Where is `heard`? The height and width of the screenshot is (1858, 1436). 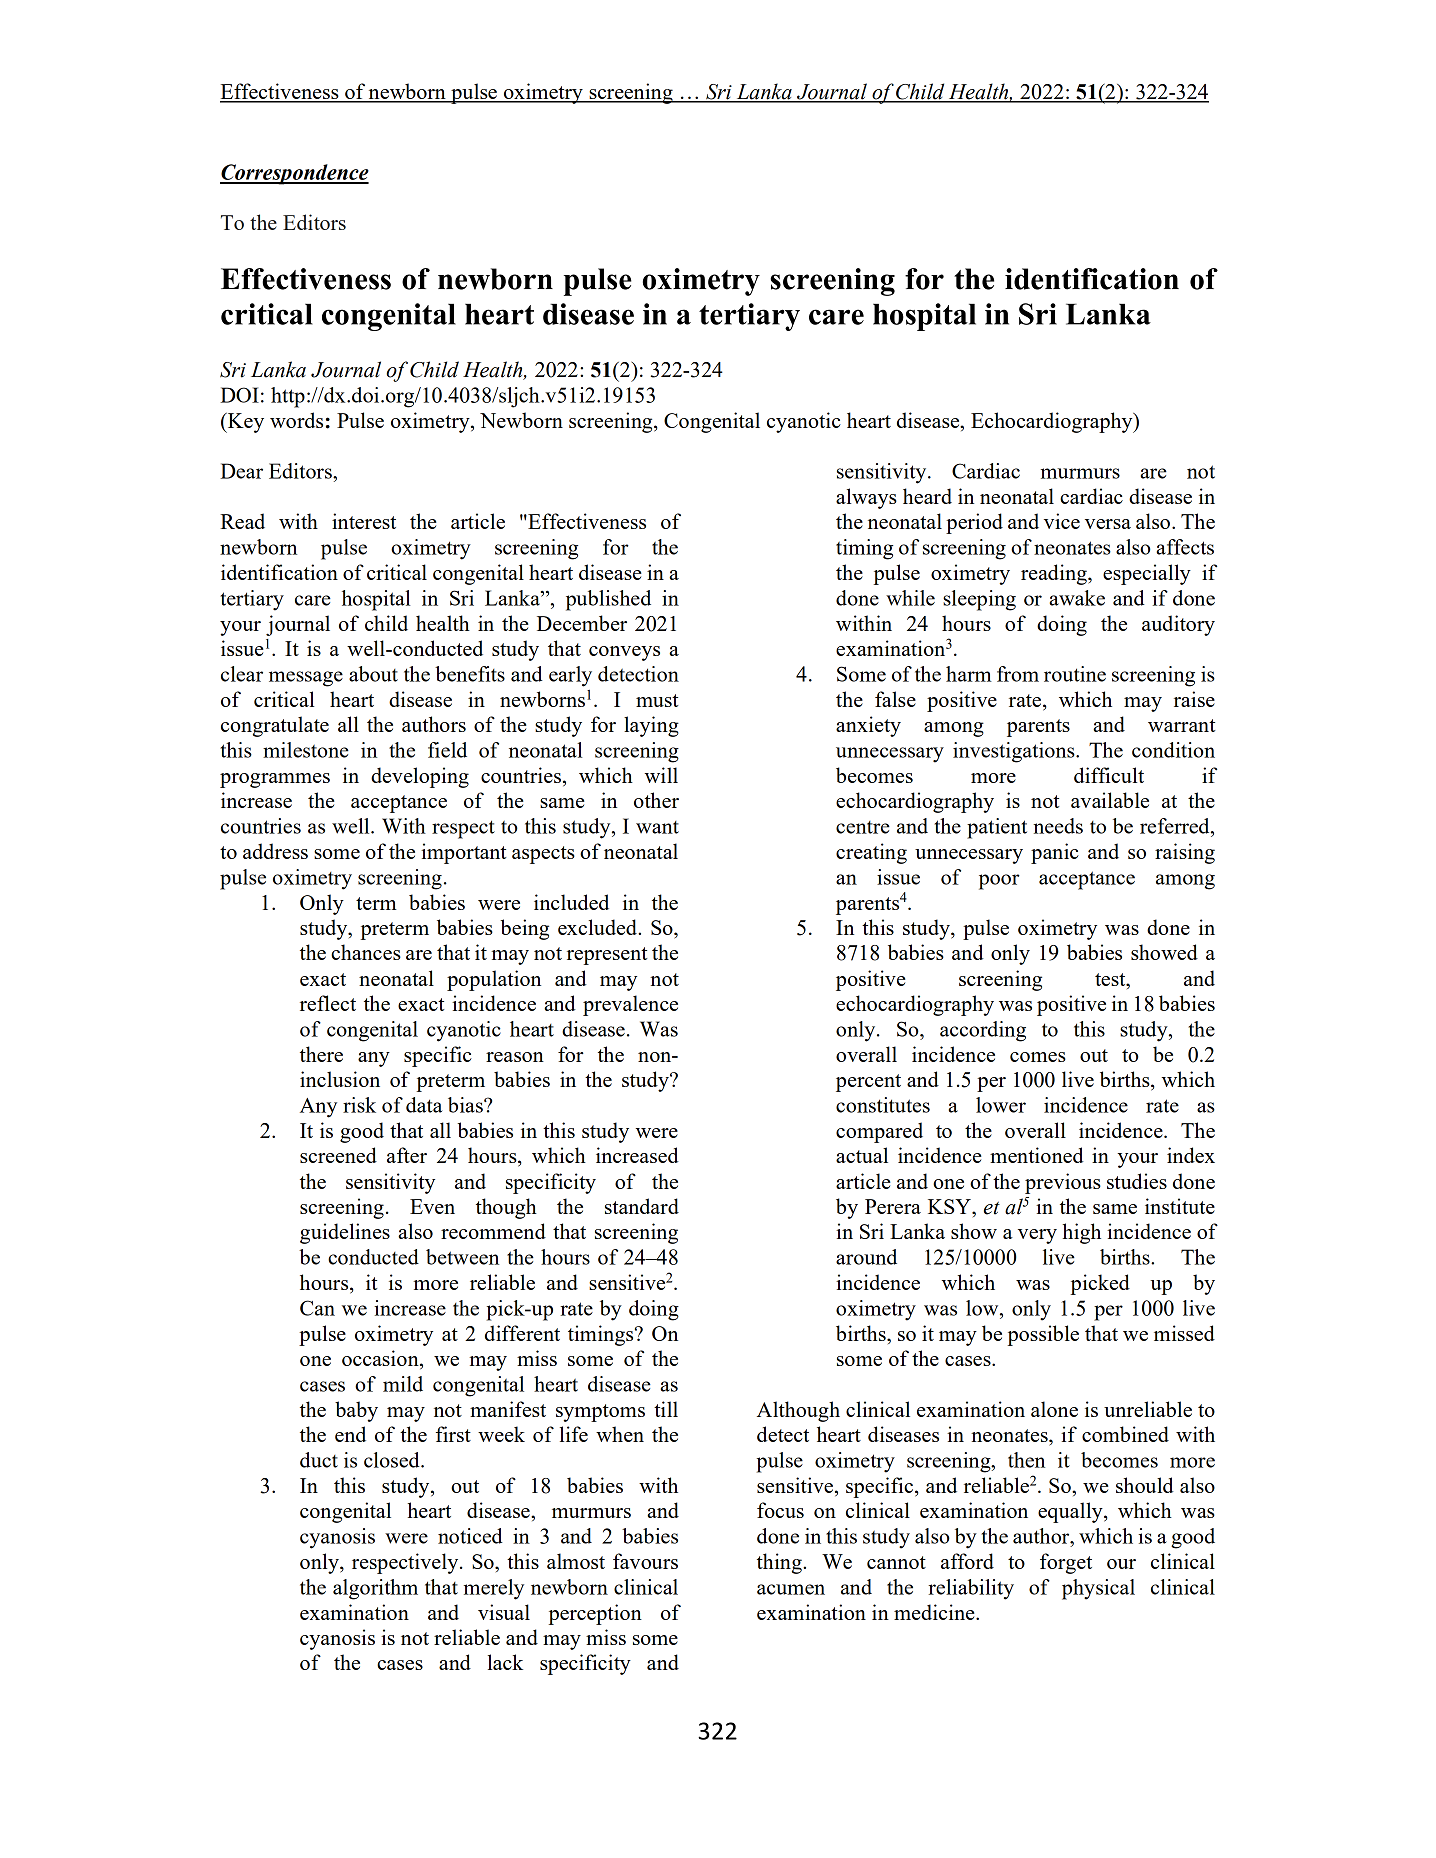 heard is located at coordinates (927, 496).
